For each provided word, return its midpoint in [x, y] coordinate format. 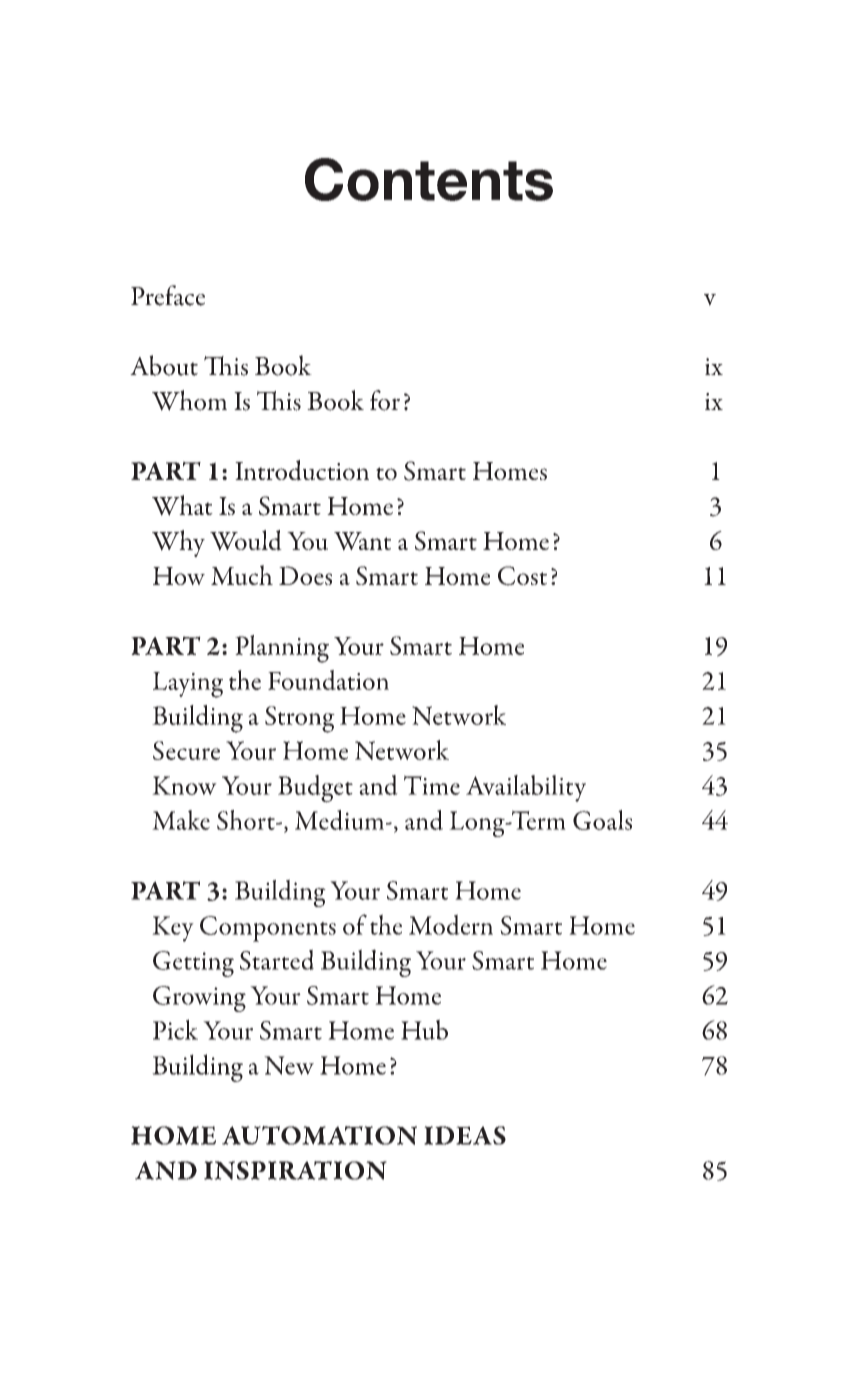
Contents [429, 179]
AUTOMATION [319, 1135]
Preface [168, 295]
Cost [522, 576]
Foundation [328, 680]
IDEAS [465, 1135]
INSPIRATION [295, 1170]
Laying [188, 685]
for [385, 400]
